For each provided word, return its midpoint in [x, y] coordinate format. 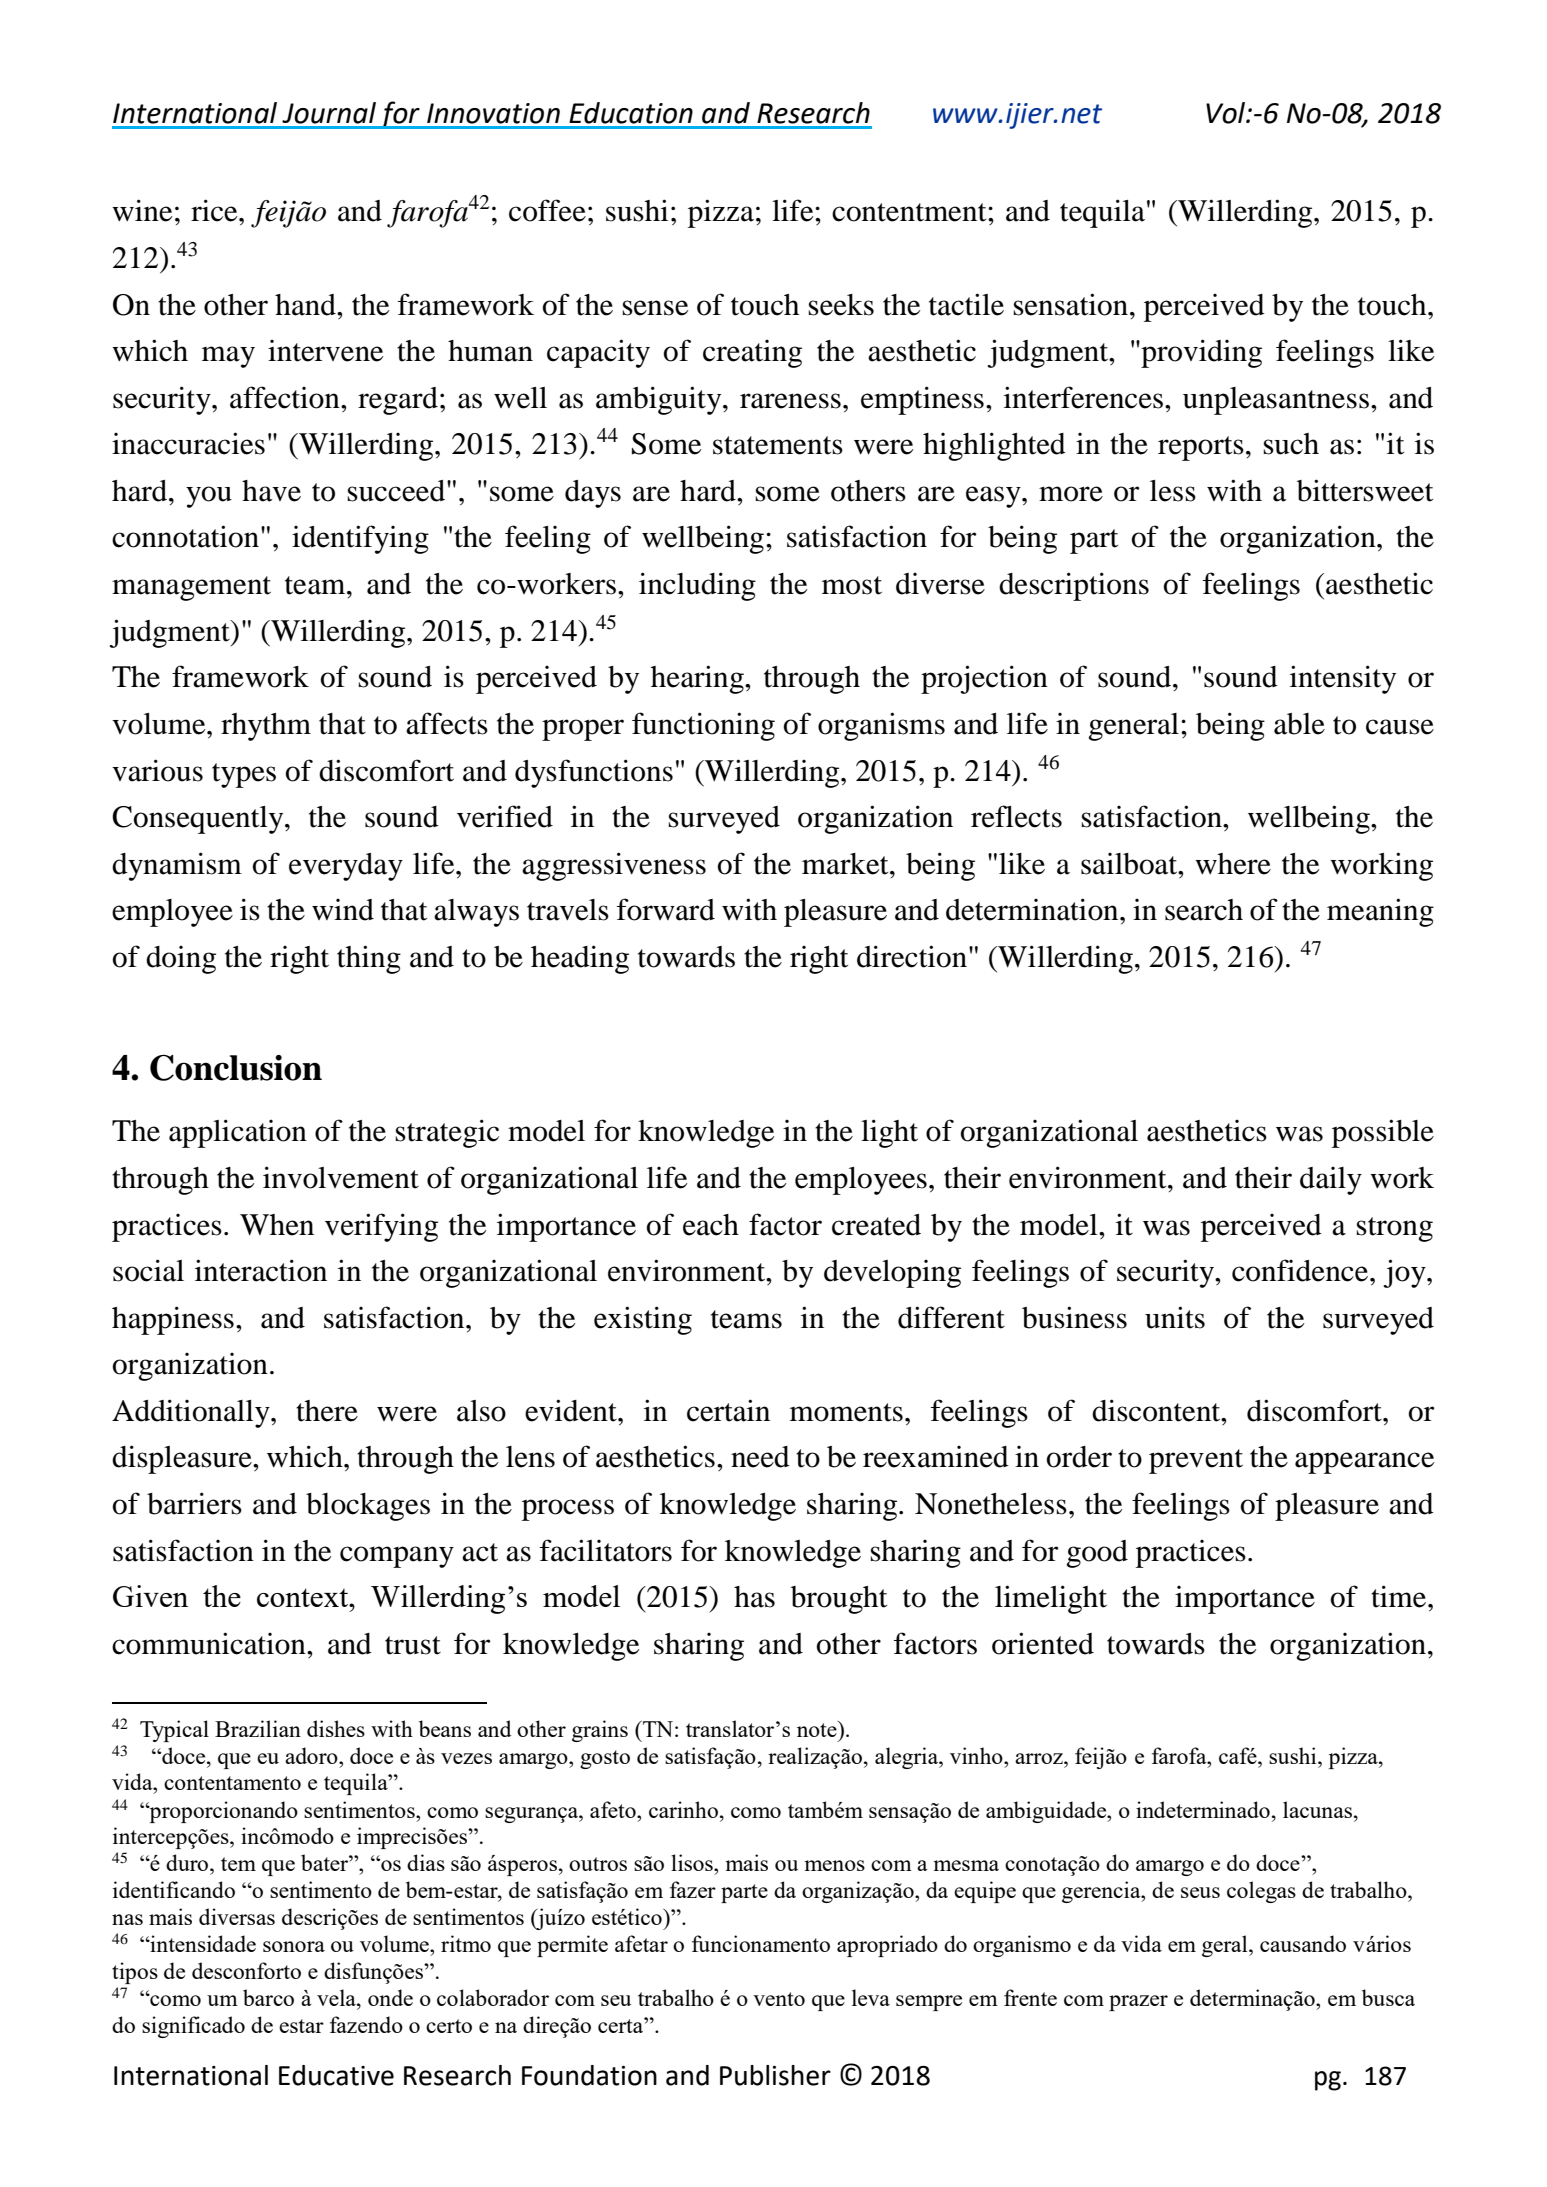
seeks [841, 305]
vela [337, 1997]
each [711, 1225]
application [238, 1133]
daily [1331, 1181]
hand [306, 305]
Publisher [775, 2075]
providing [1200, 353]
